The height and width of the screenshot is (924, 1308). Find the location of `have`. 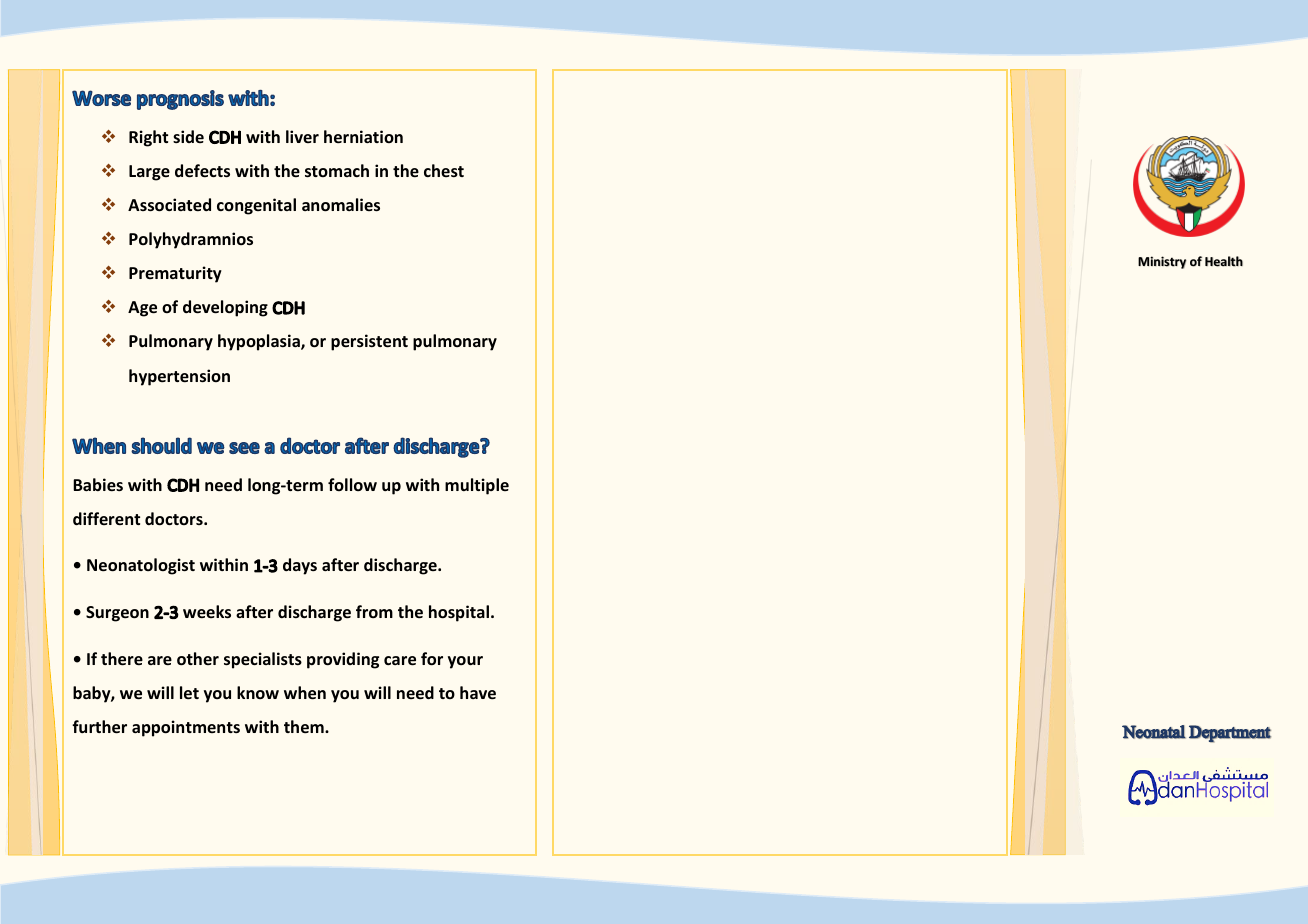

have is located at coordinates (478, 693).
